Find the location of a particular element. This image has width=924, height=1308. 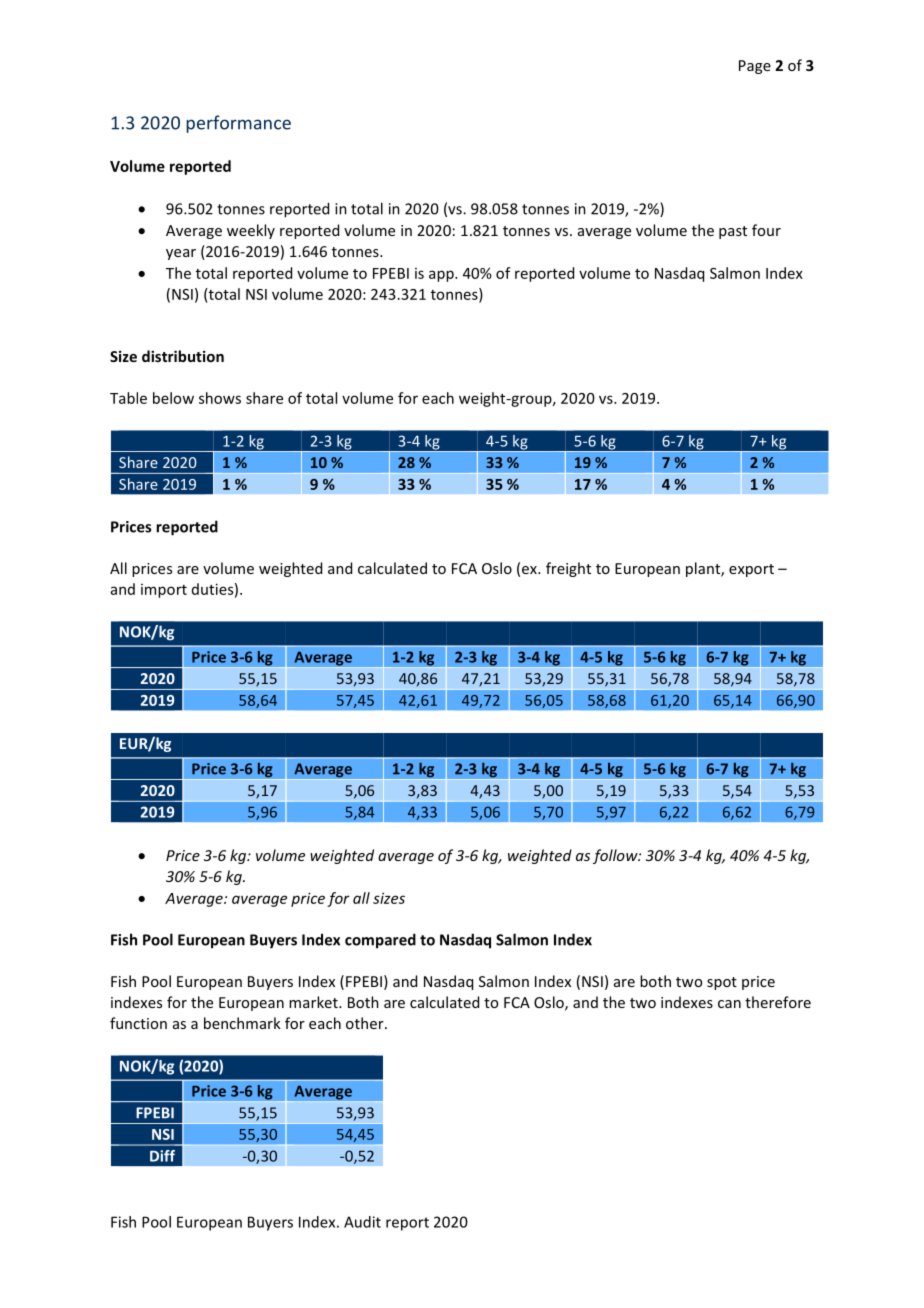

import is located at coordinates (164, 591).
